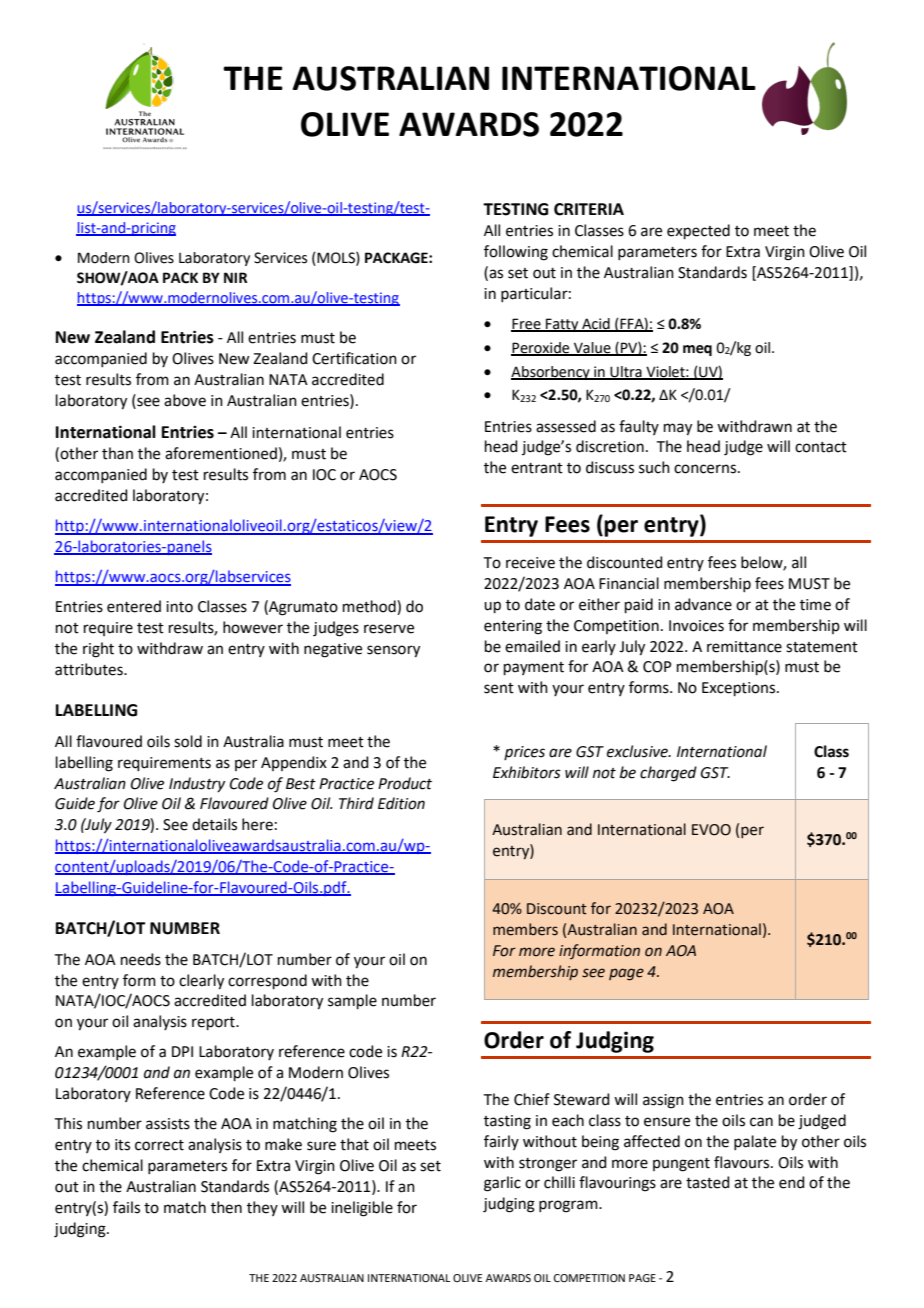 This document has width=924, height=1308. What do you see at coordinates (711, 830) in the document?
I see `EVOO` at bounding box center [711, 830].
